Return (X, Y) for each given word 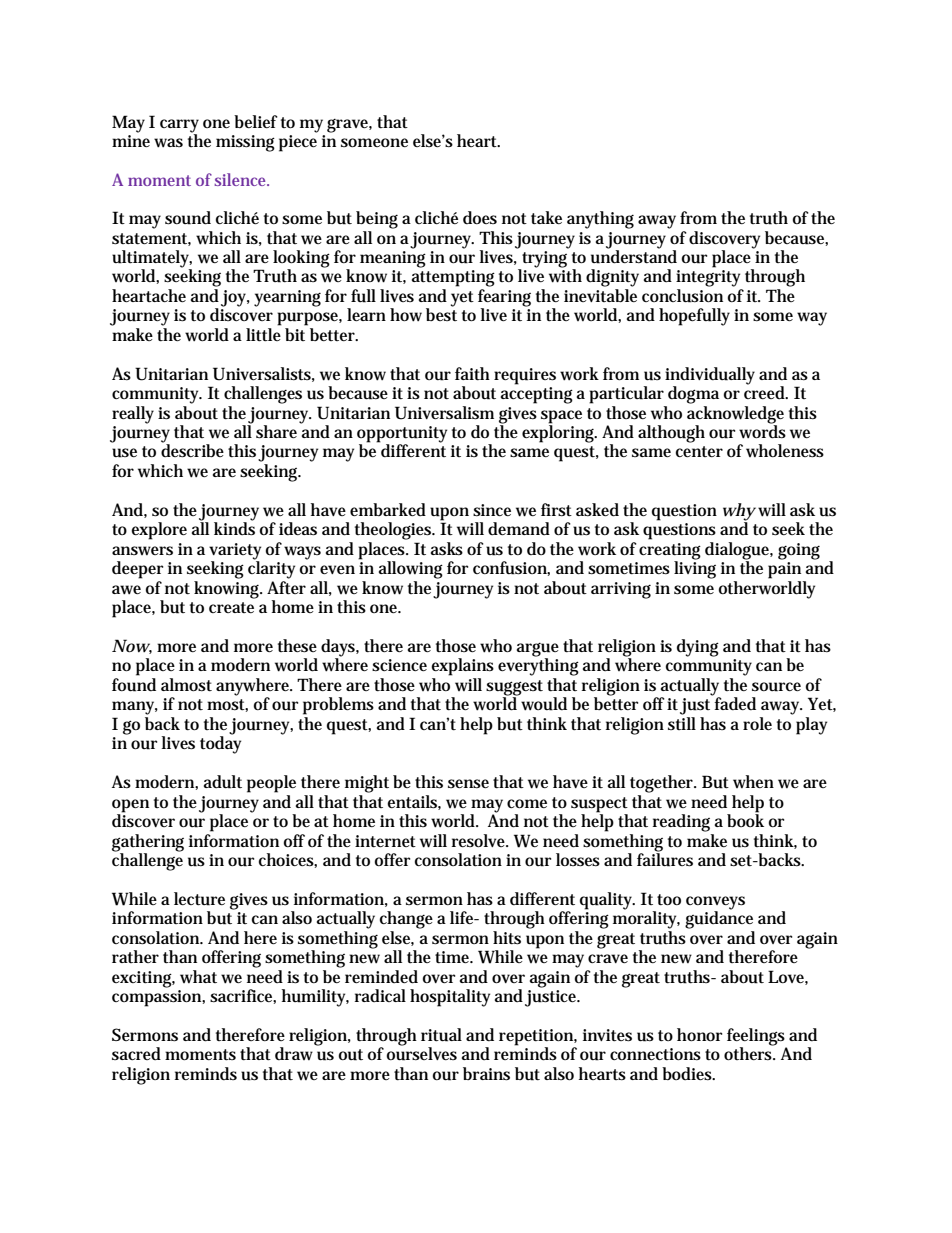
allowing (411, 570)
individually (710, 377)
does (480, 217)
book (745, 819)
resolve (480, 840)
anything (600, 220)
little (263, 335)
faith (472, 373)
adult (223, 782)
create (231, 607)
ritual (441, 1035)
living (695, 569)
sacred (136, 1053)
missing (245, 143)
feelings (757, 1038)
